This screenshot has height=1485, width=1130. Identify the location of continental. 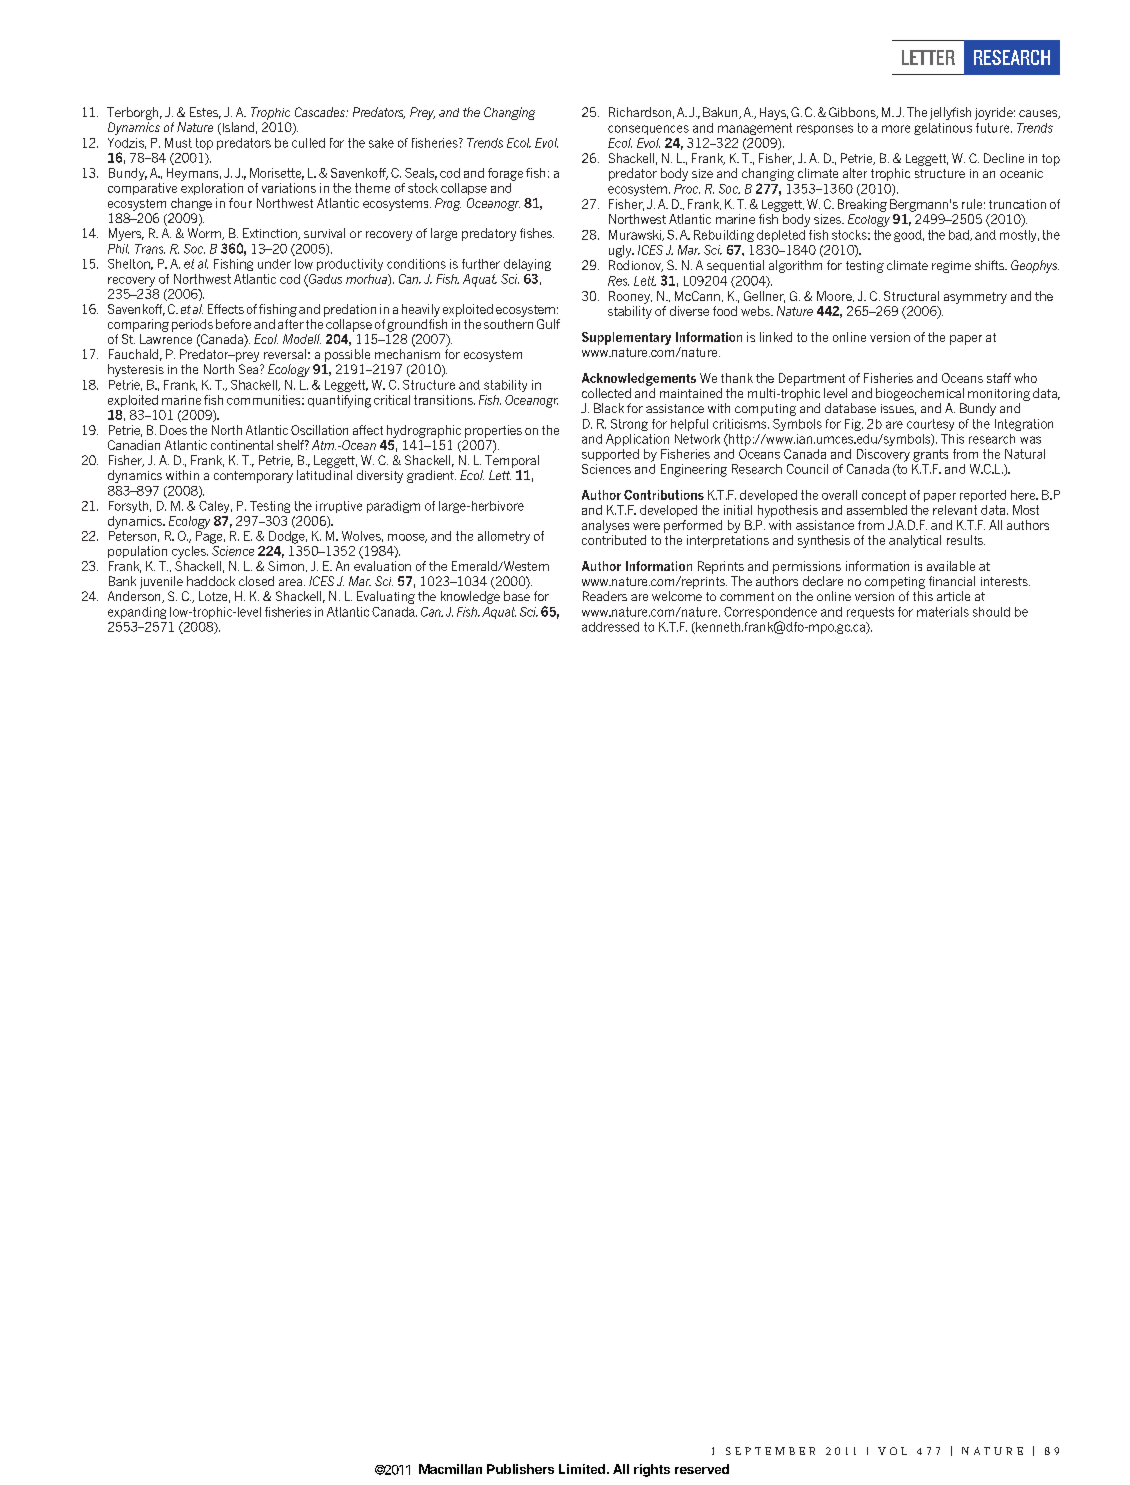
(242, 445).
